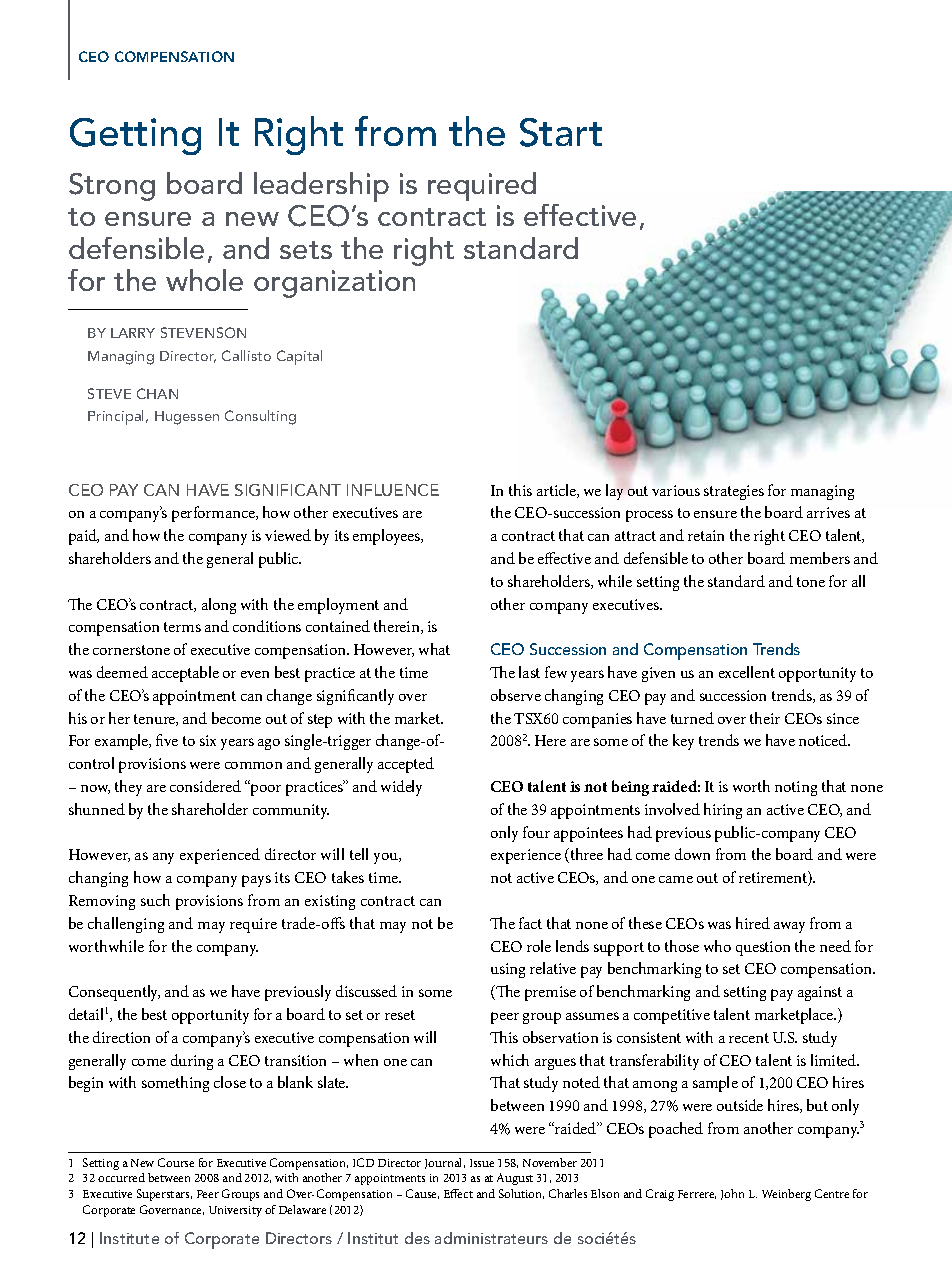  What do you see at coordinates (135, 136) in the image?
I see `Getting` at bounding box center [135, 136].
